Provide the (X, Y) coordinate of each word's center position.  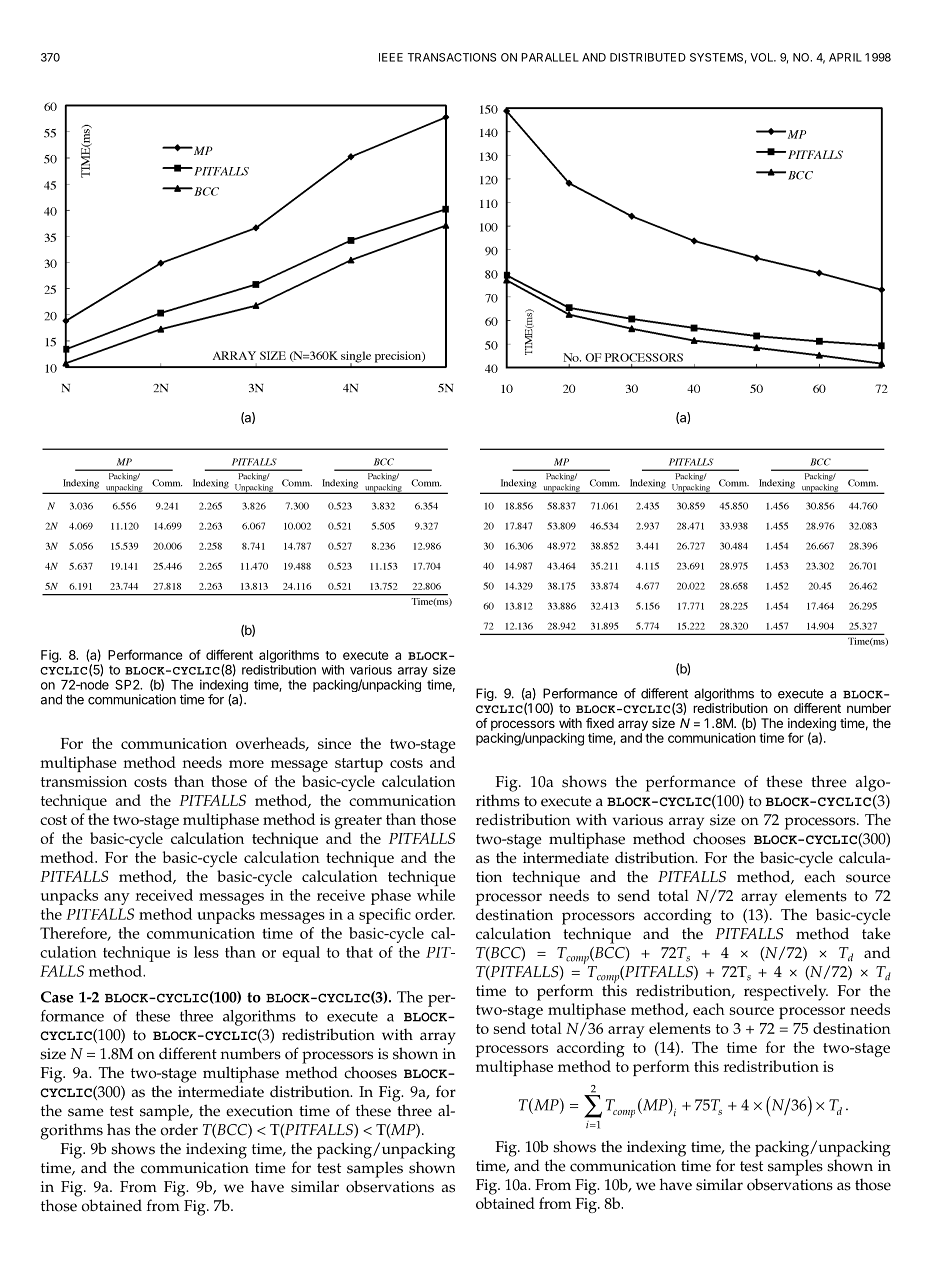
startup (359, 765)
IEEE (391, 57)
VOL (763, 57)
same (86, 1112)
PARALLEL (550, 57)
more (246, 764)
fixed (600, 723)
